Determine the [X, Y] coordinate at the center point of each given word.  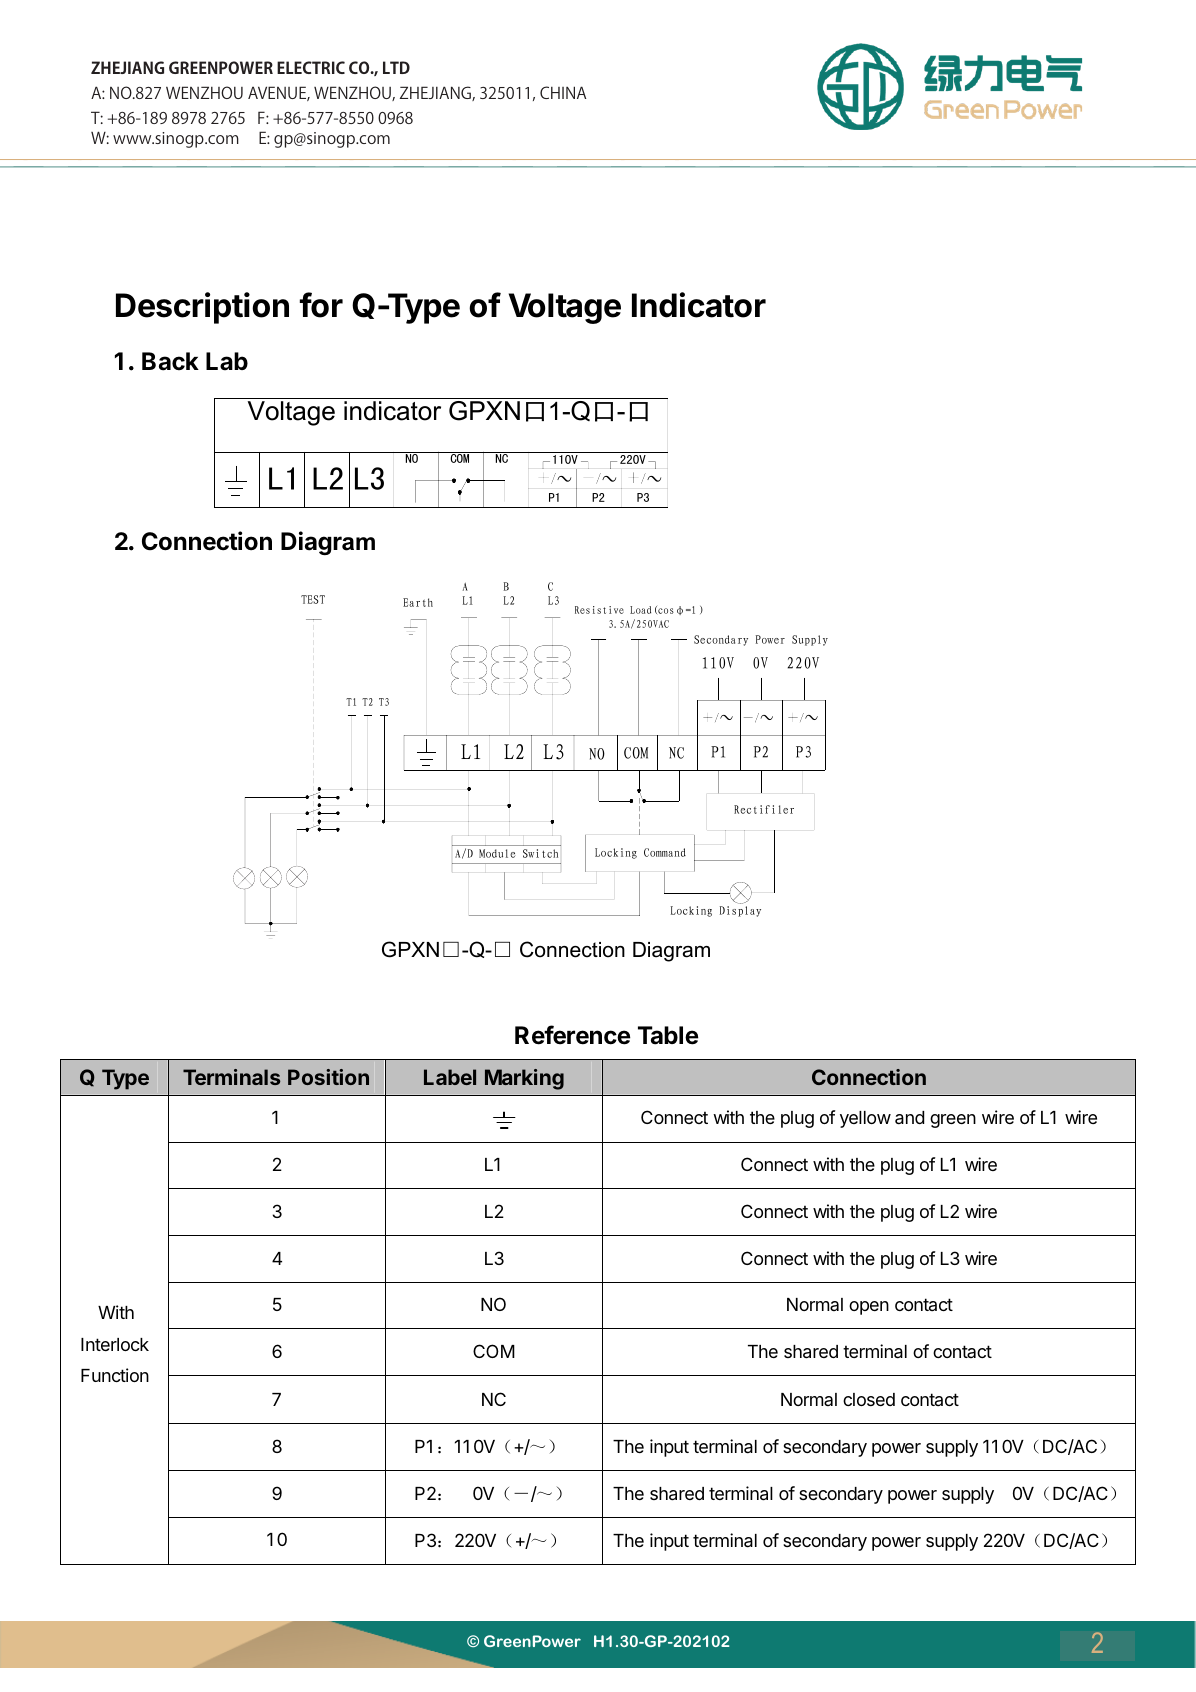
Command [665, 852]
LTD [396, 67]
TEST [313, 599]
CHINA [563, 92]
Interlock [115, 1344]
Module [497, 853]
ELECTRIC [311, 67]
